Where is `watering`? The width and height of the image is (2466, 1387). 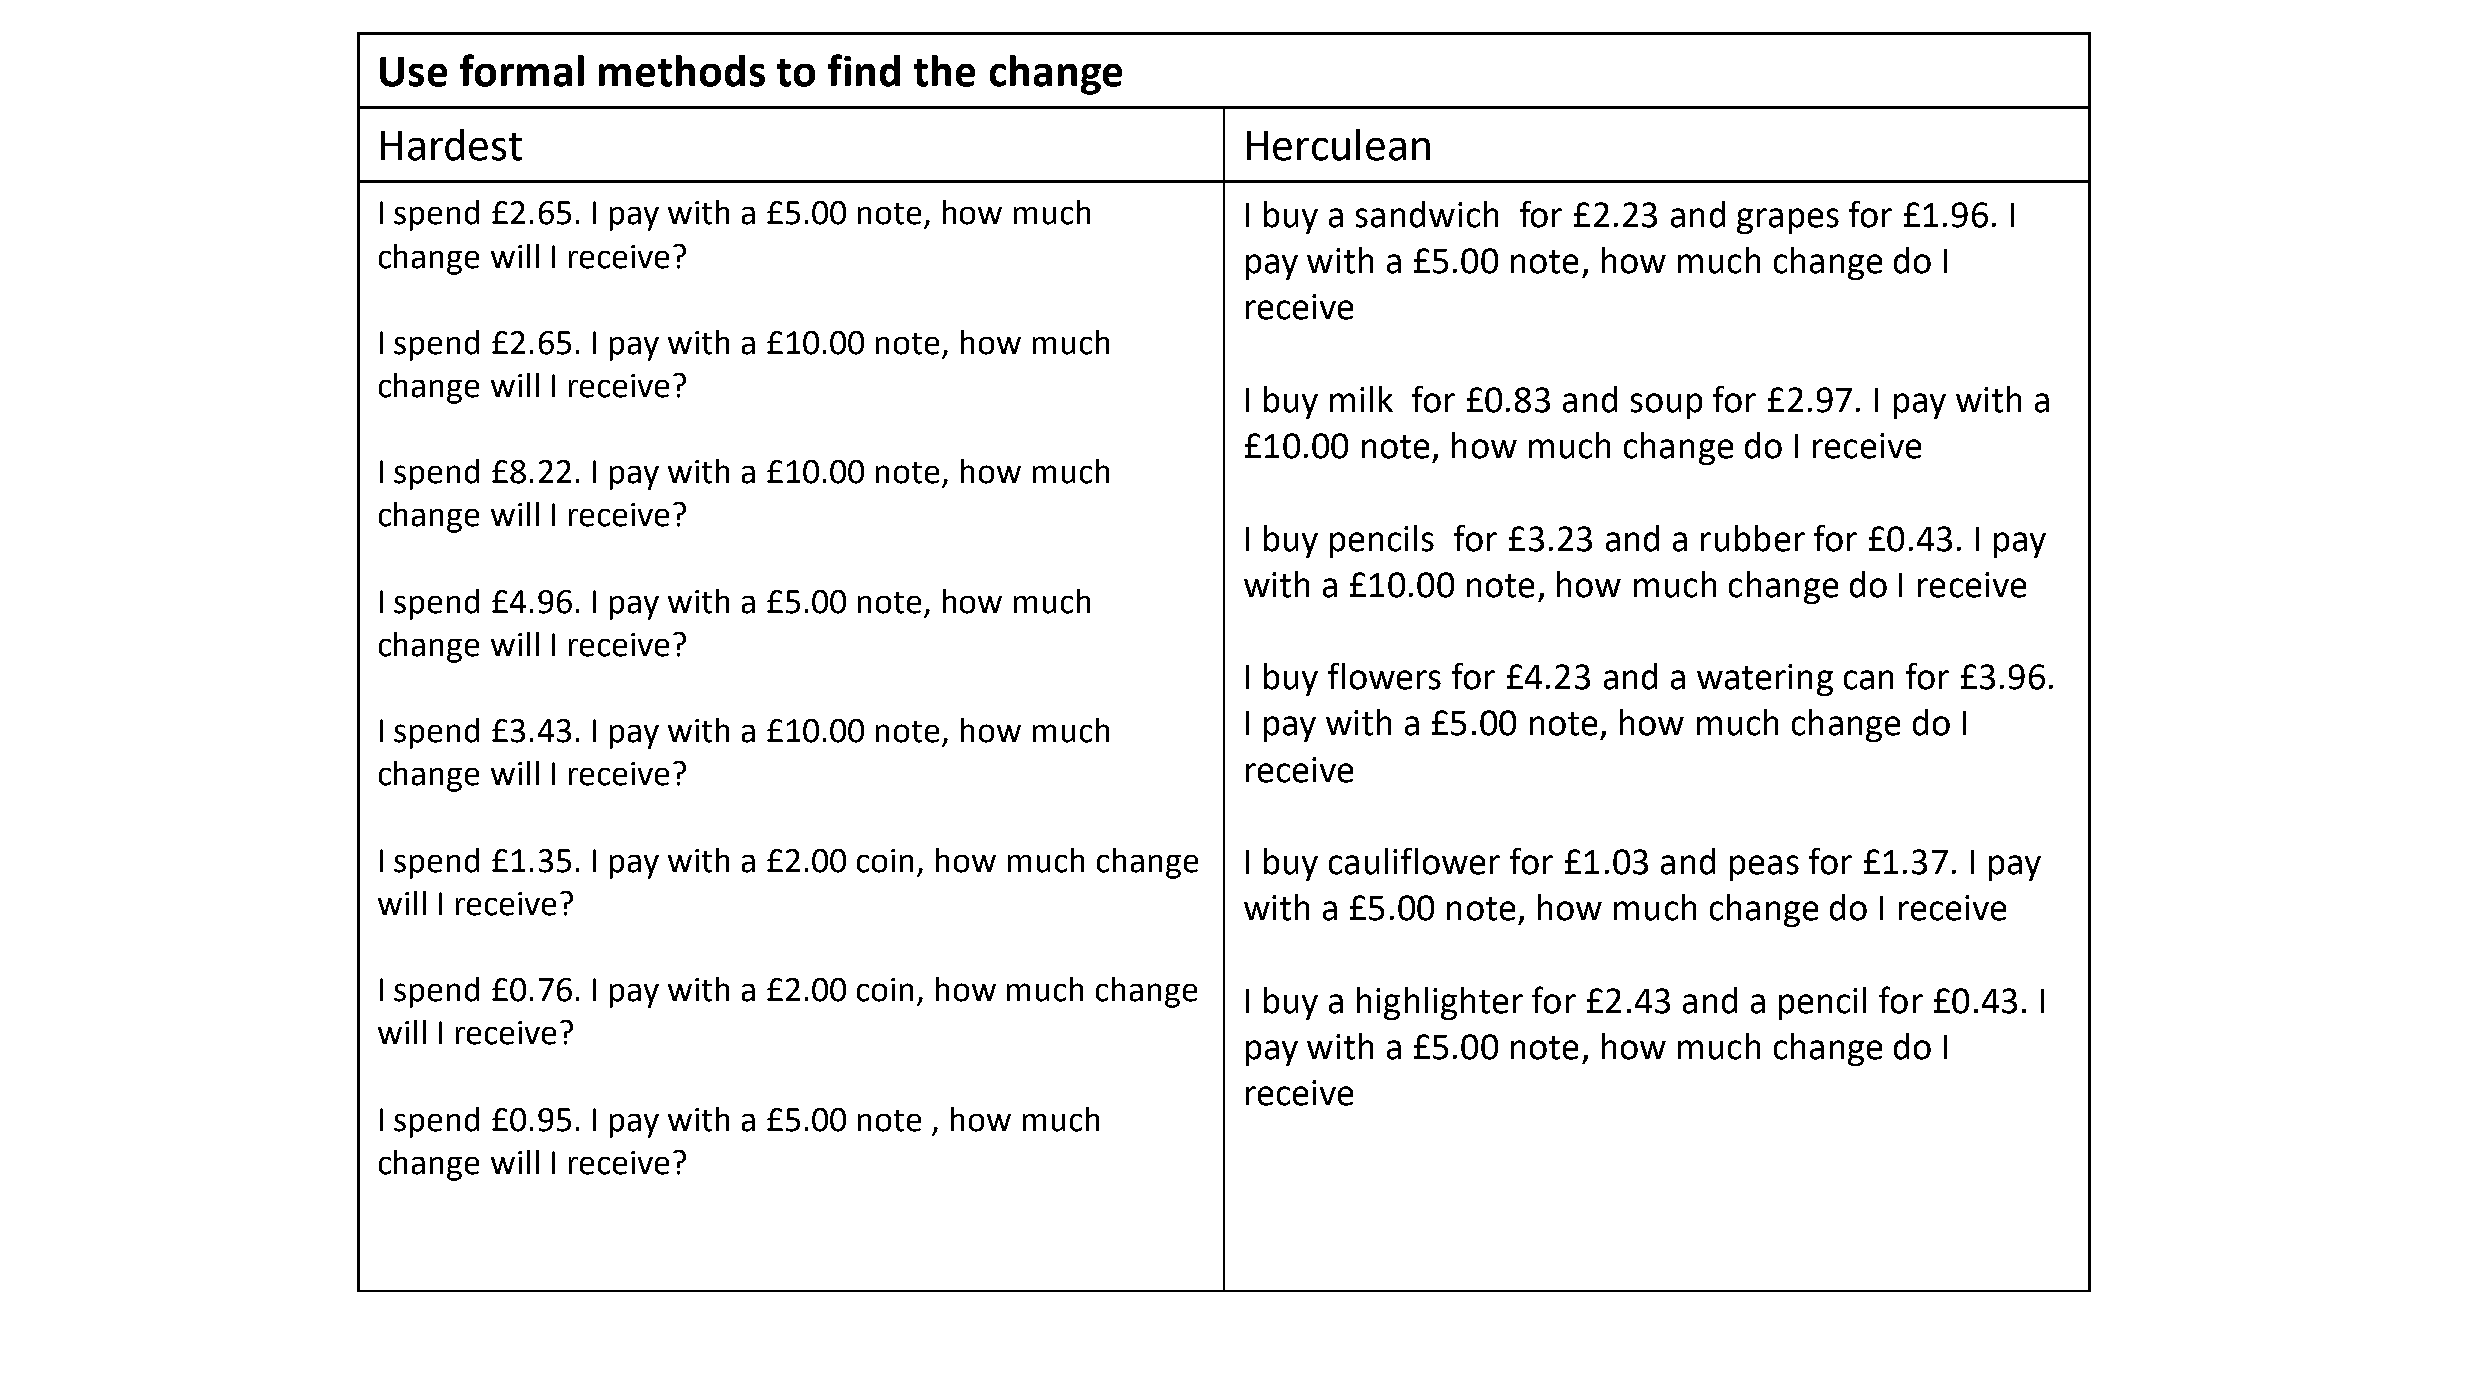
watering is located at coordinates (1765, 680).
